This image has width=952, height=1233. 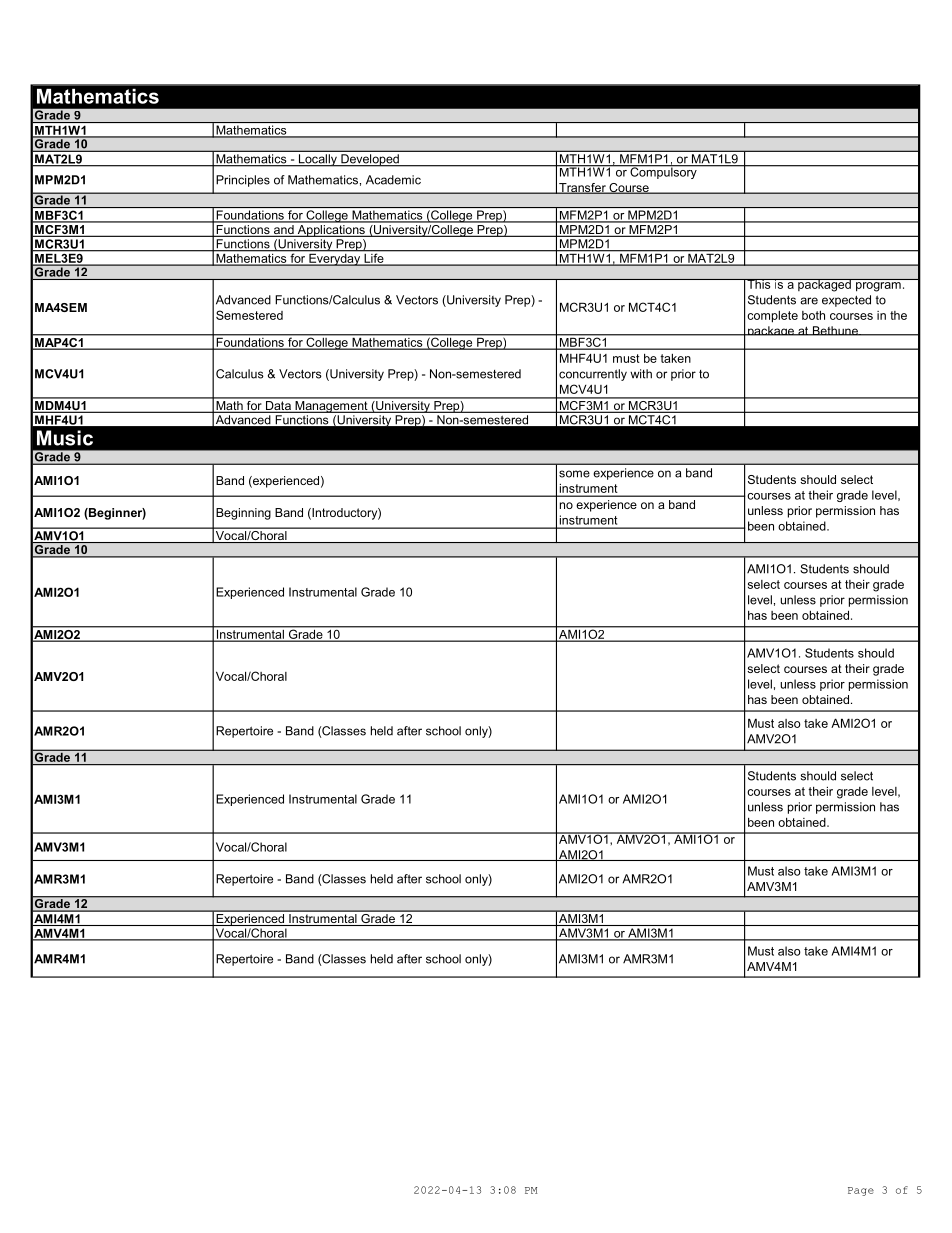 What do you see at coordinates (574, 474) in the image?
I see `some` at bounding box center [574, 474].
